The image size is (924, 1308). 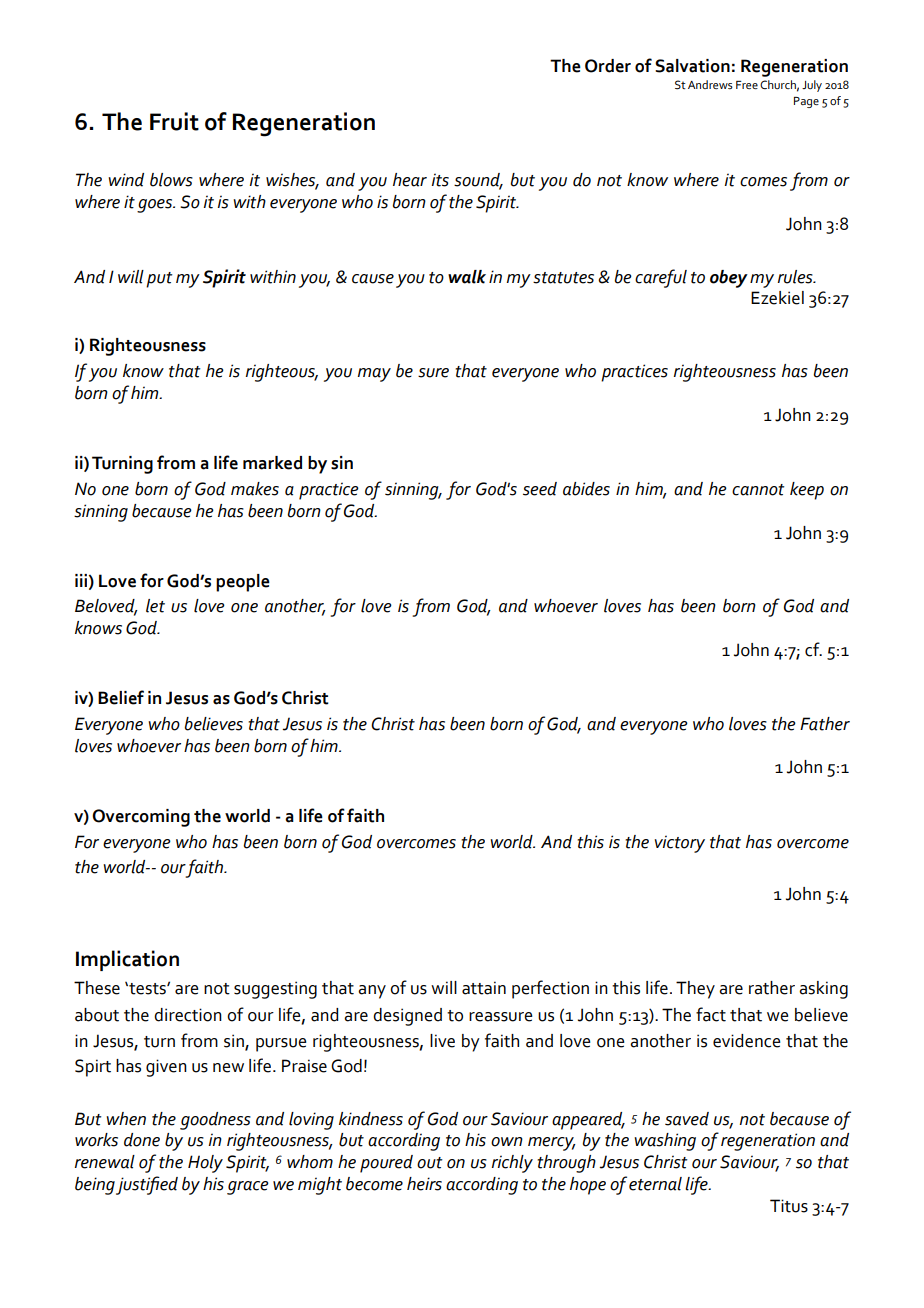 What do you see at coordinates (484, 988) in the document?
I see `attain` at bounding box center [484, 988].
